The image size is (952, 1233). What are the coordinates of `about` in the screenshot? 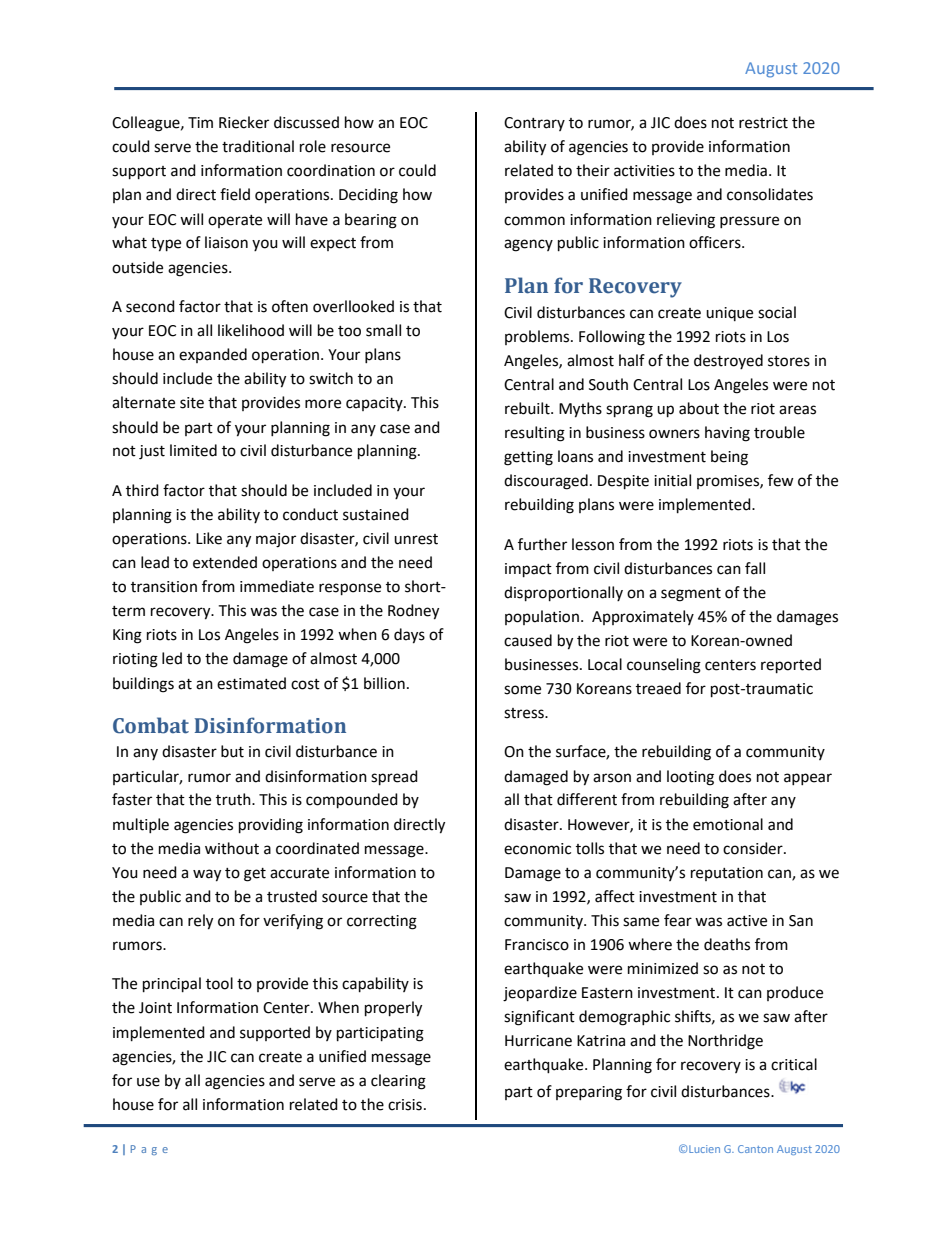 It's located at (699, 408).
